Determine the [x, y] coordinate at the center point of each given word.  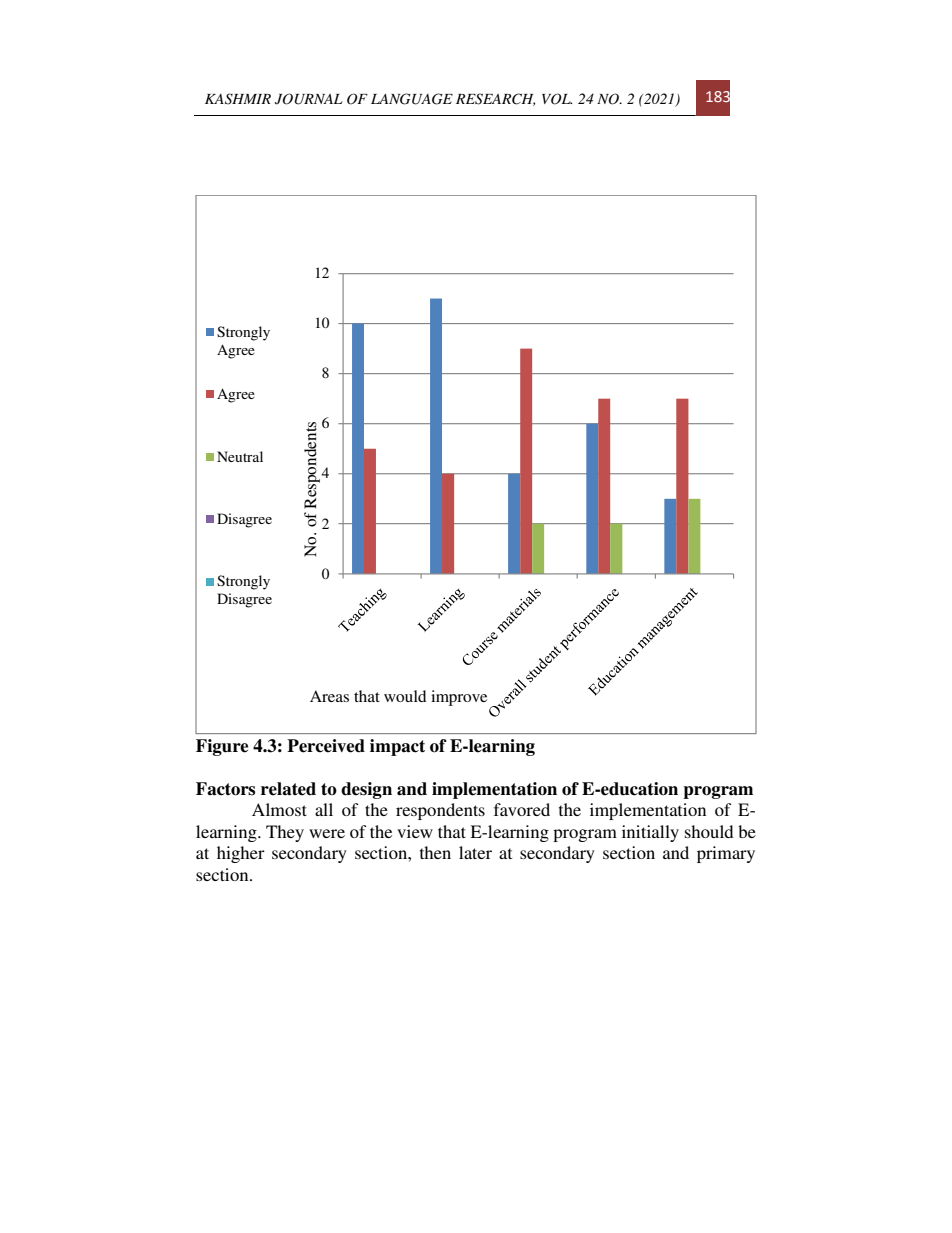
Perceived [326, 746]
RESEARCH [495, 99]
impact [397, 747]
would [405, 696]
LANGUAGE [412, 99]
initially [650, 833]
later [475, 852]
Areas [329, 696]
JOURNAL [309, 99]
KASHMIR [238, 99]
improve [459, 698]
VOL [557, 99]
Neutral [240, 456]
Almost [279, 809]
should [709, 831]
